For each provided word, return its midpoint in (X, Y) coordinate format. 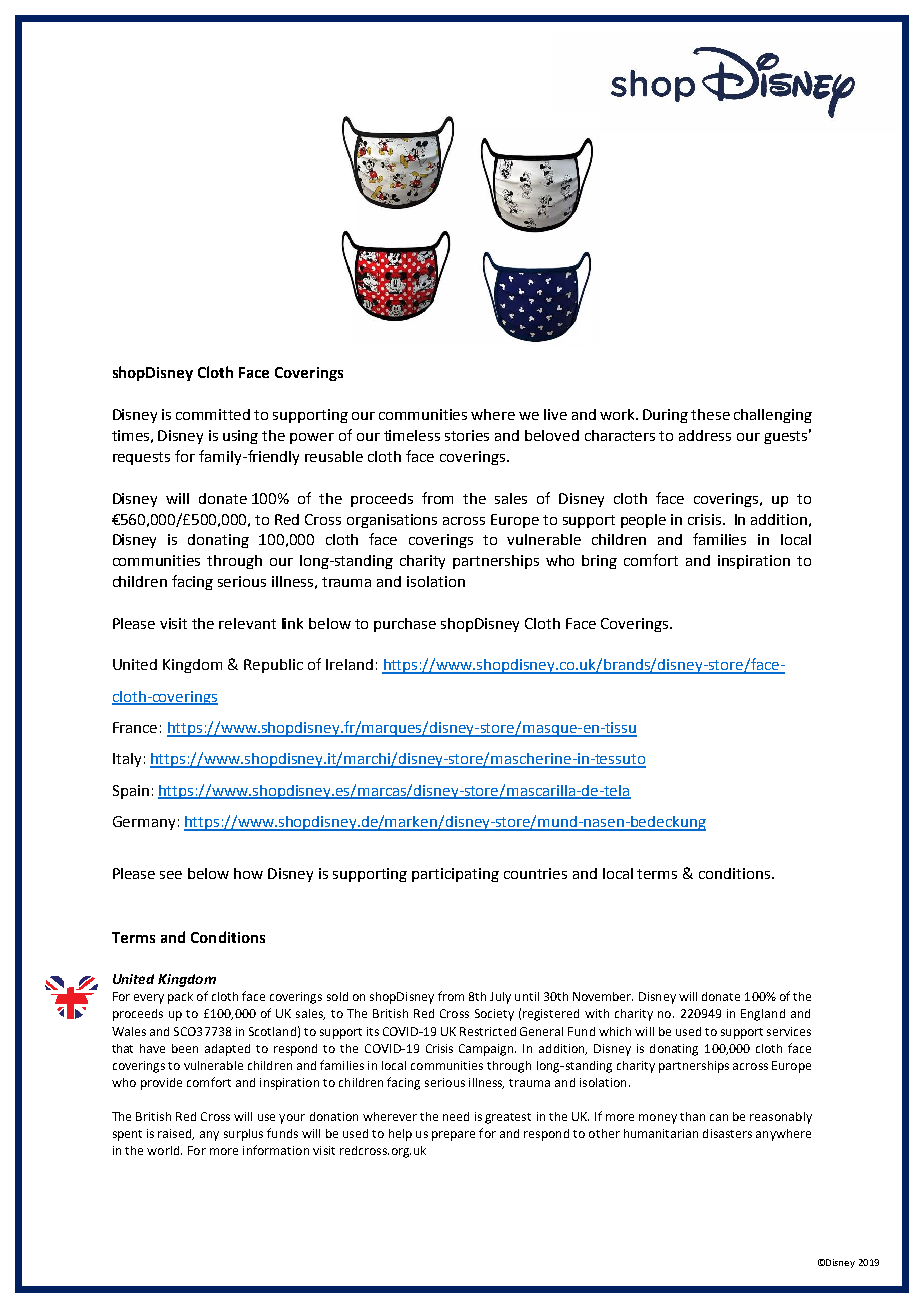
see (171, 875)
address (705, 435)
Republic (273, 666)
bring (599, 562)
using (240, 437)
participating (455, 875)
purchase (405, 625)
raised (176, 1134)
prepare (453, 1136)
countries (535, 873)
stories (467, 435)
